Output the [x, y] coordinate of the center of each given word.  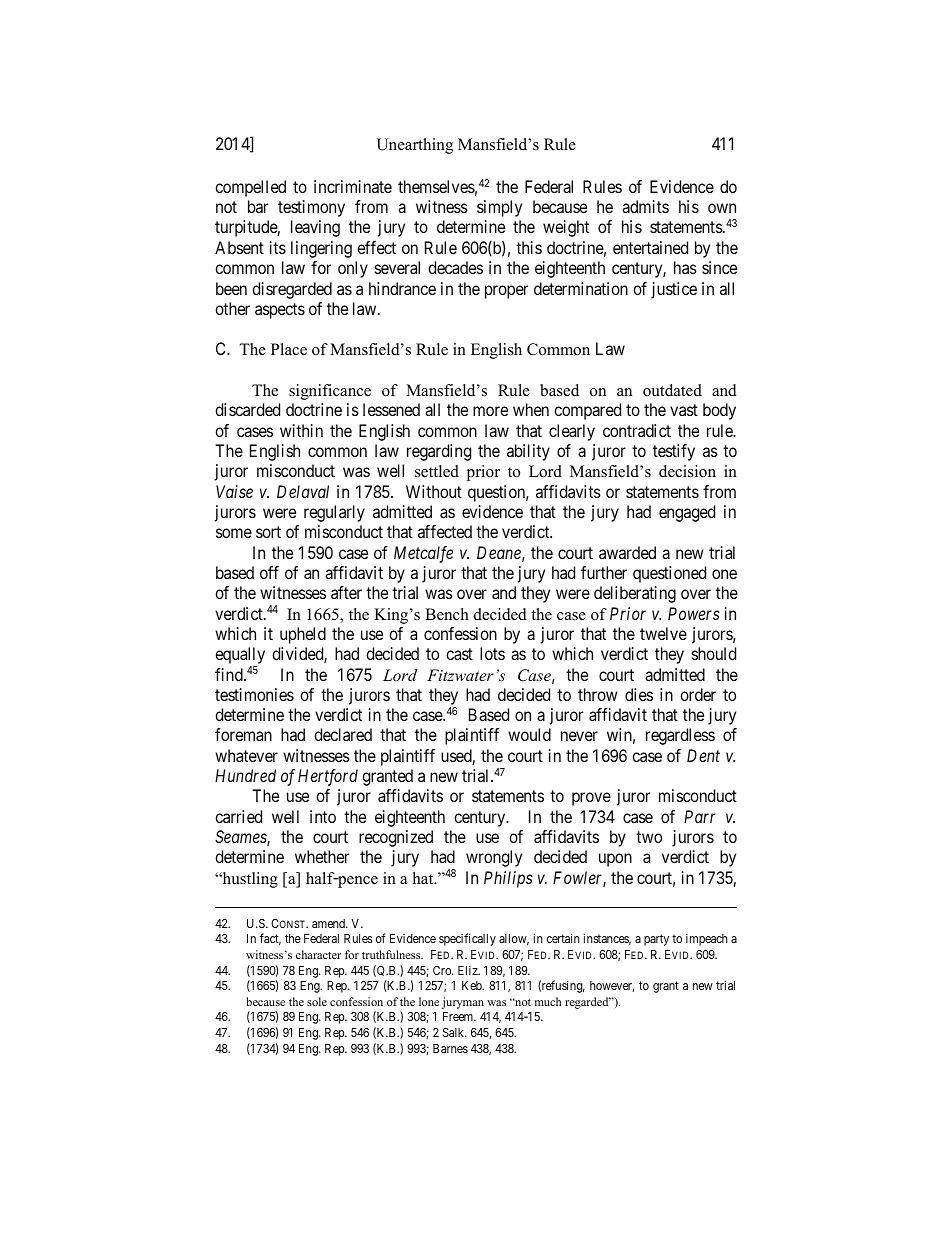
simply [499, 208]
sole [317, 1001]
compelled [250, 188]
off [269, 572]
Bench [447, 614]
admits [645, 206]
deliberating [635, 594]
